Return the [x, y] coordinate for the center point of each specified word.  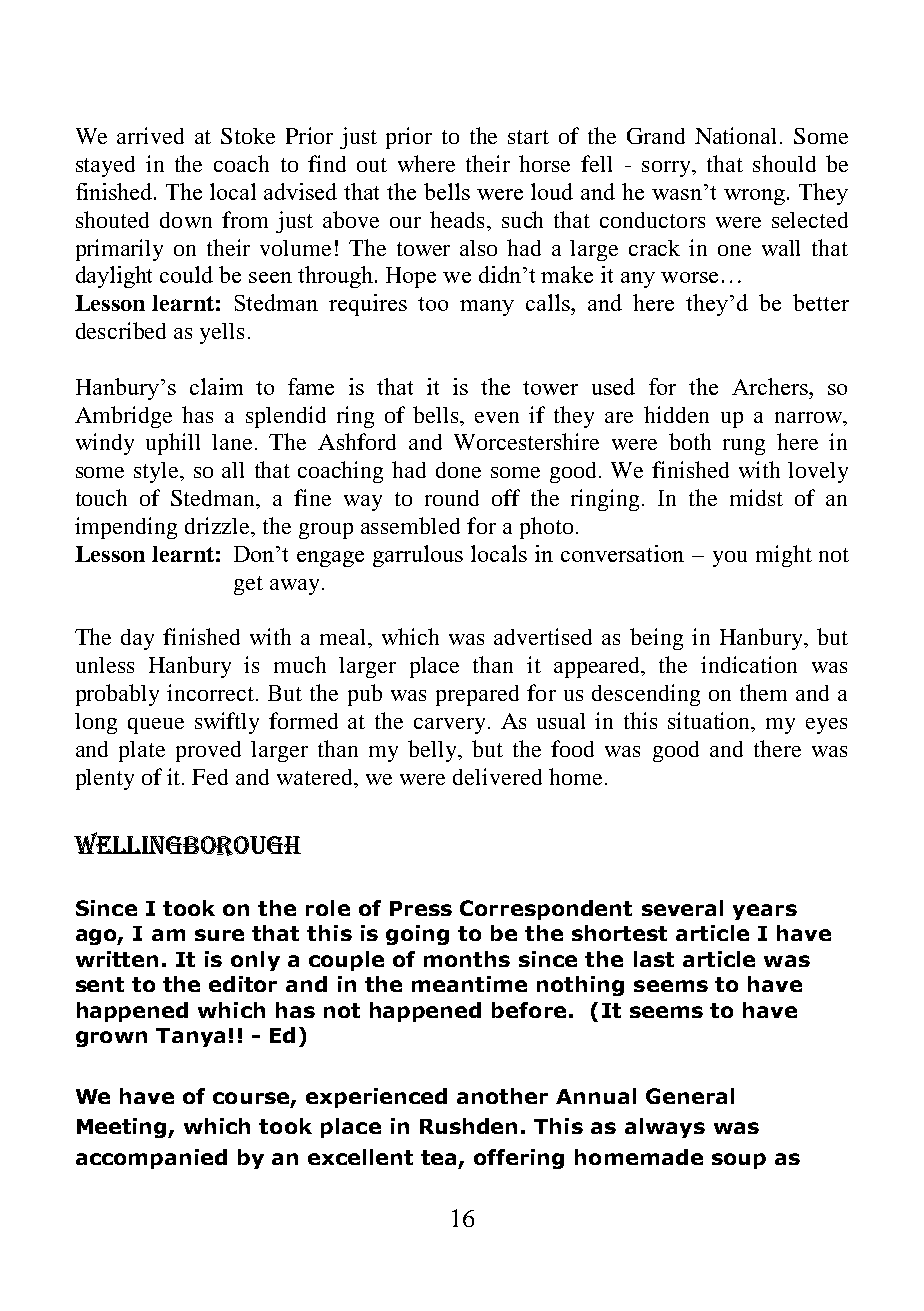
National [735, 135]
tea [440, 1158]
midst [756, 497]
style [157, 472]
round [452, 498]
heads [457, 219]
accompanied [151, 1159]
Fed [210, 777]
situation [710, 722]
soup [739, 1161]
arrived [150, 135]
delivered [497, 776]
